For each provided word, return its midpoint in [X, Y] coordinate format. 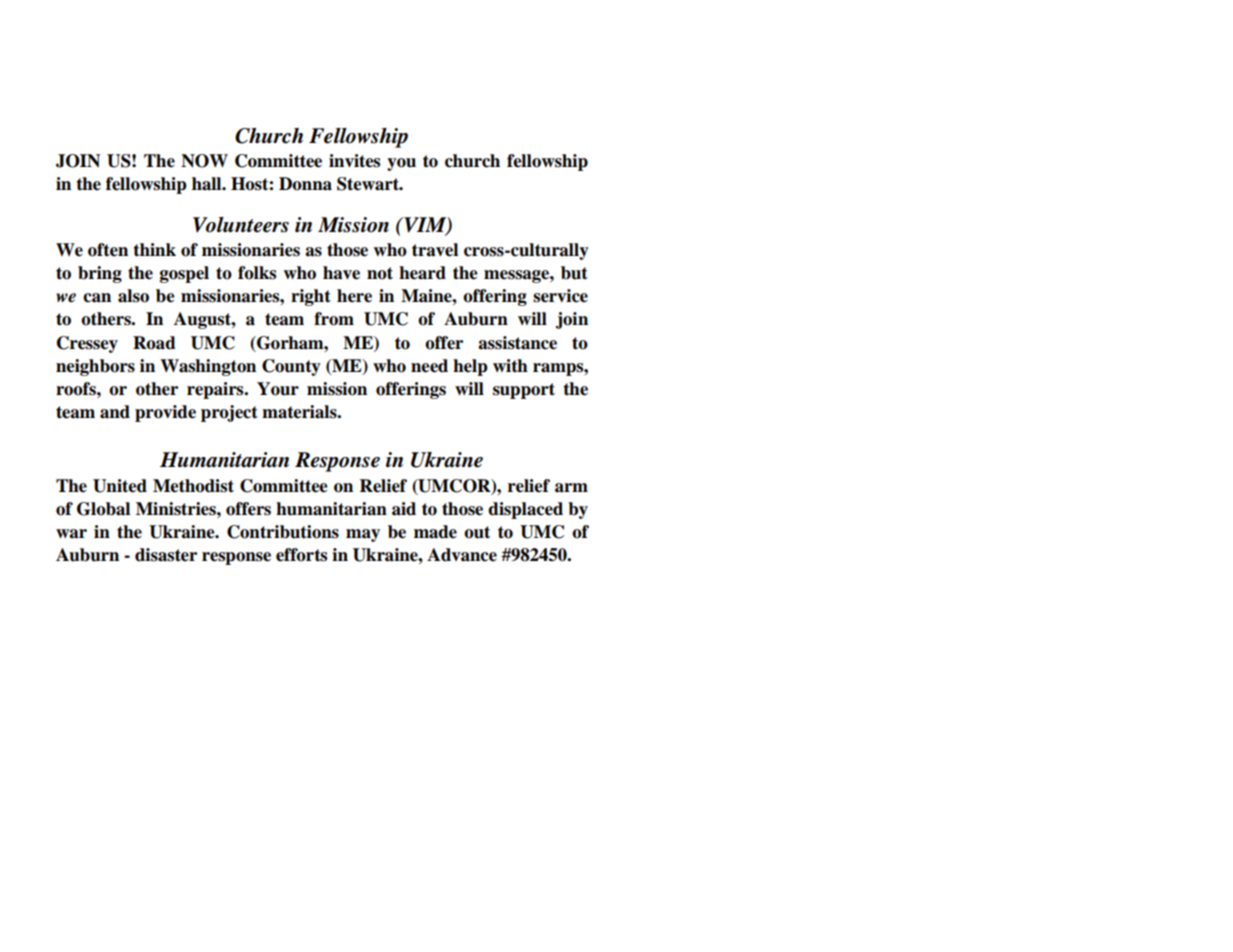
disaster [166, 555]
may [363, 535]
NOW [204, 161]
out [477, 532]
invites [354, 161]
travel [435, 250]
